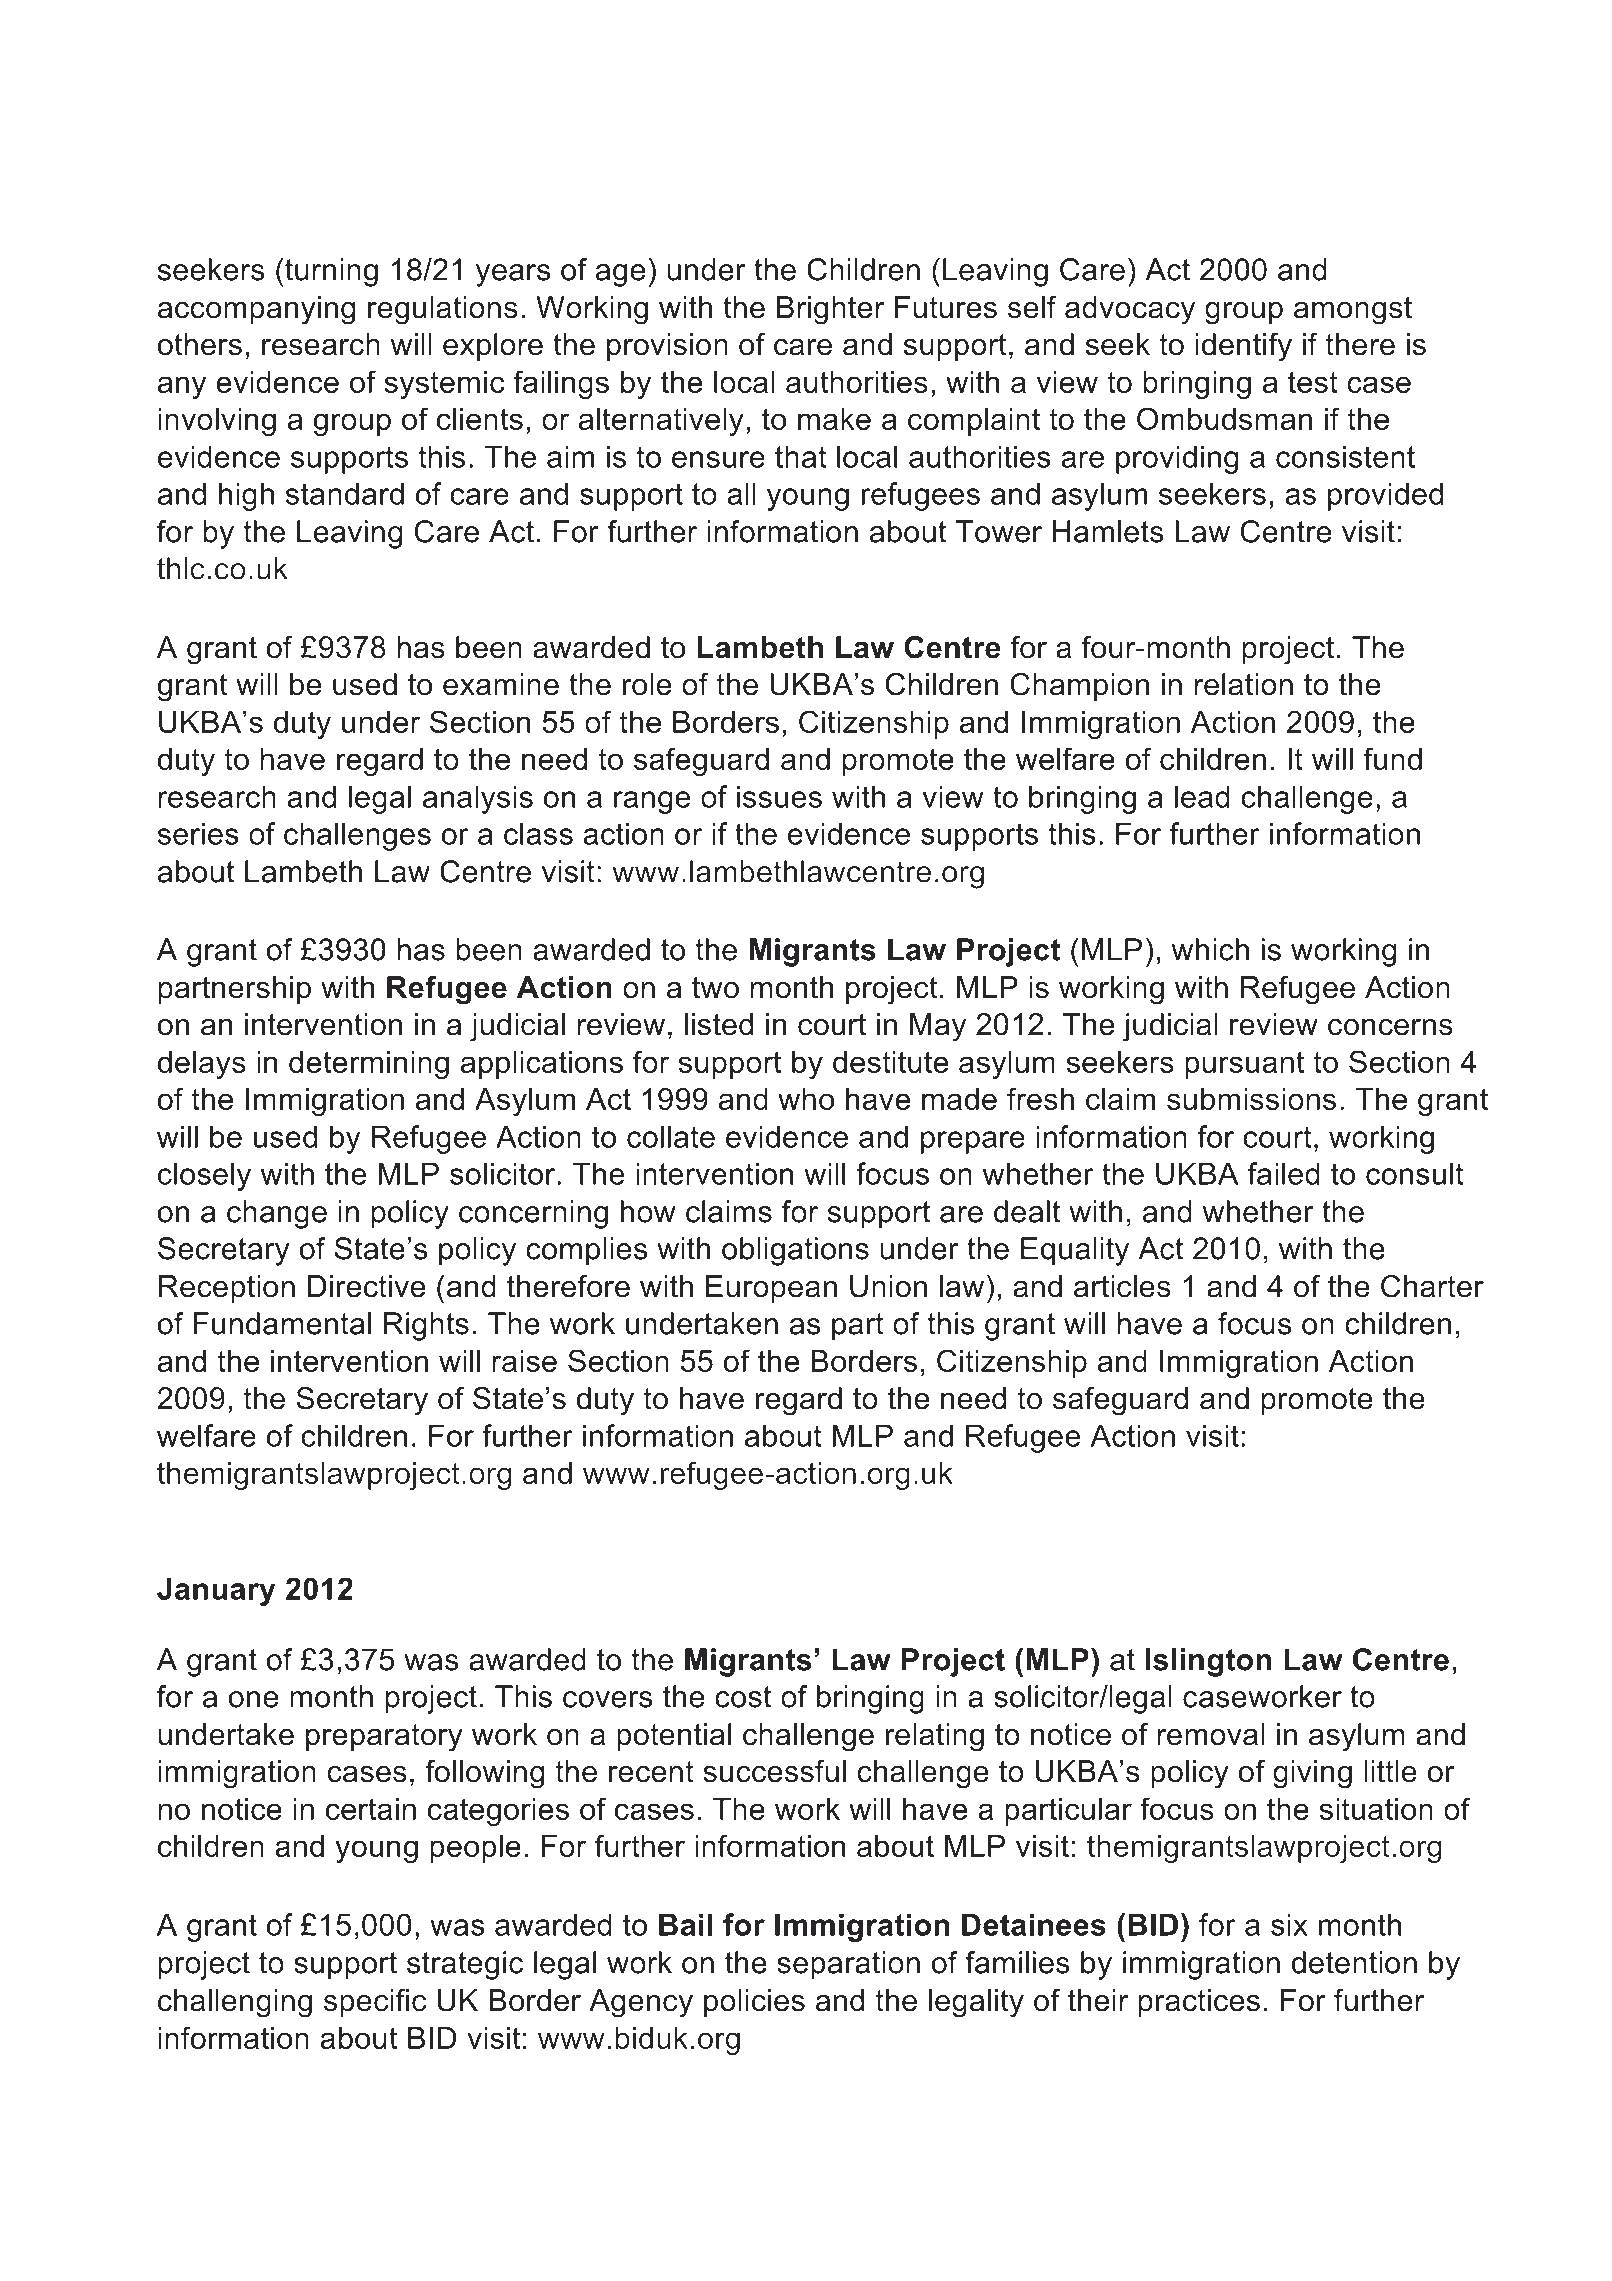  What do you see at coordinates (198, 833) in the screenshot?
I see `series` at bounding box center [198, 833].
